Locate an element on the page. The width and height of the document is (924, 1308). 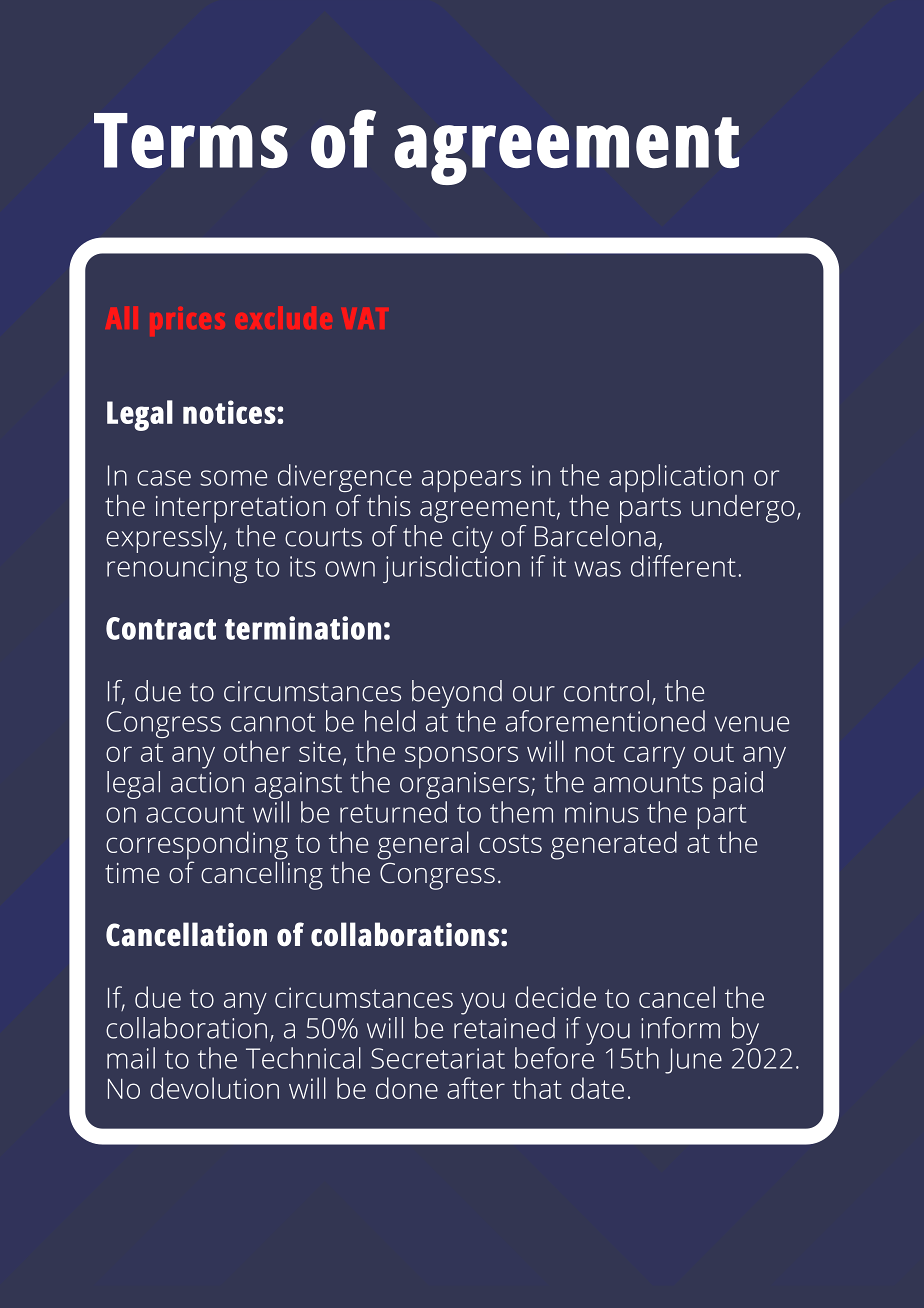
action is located at coordinates (207, 782).
